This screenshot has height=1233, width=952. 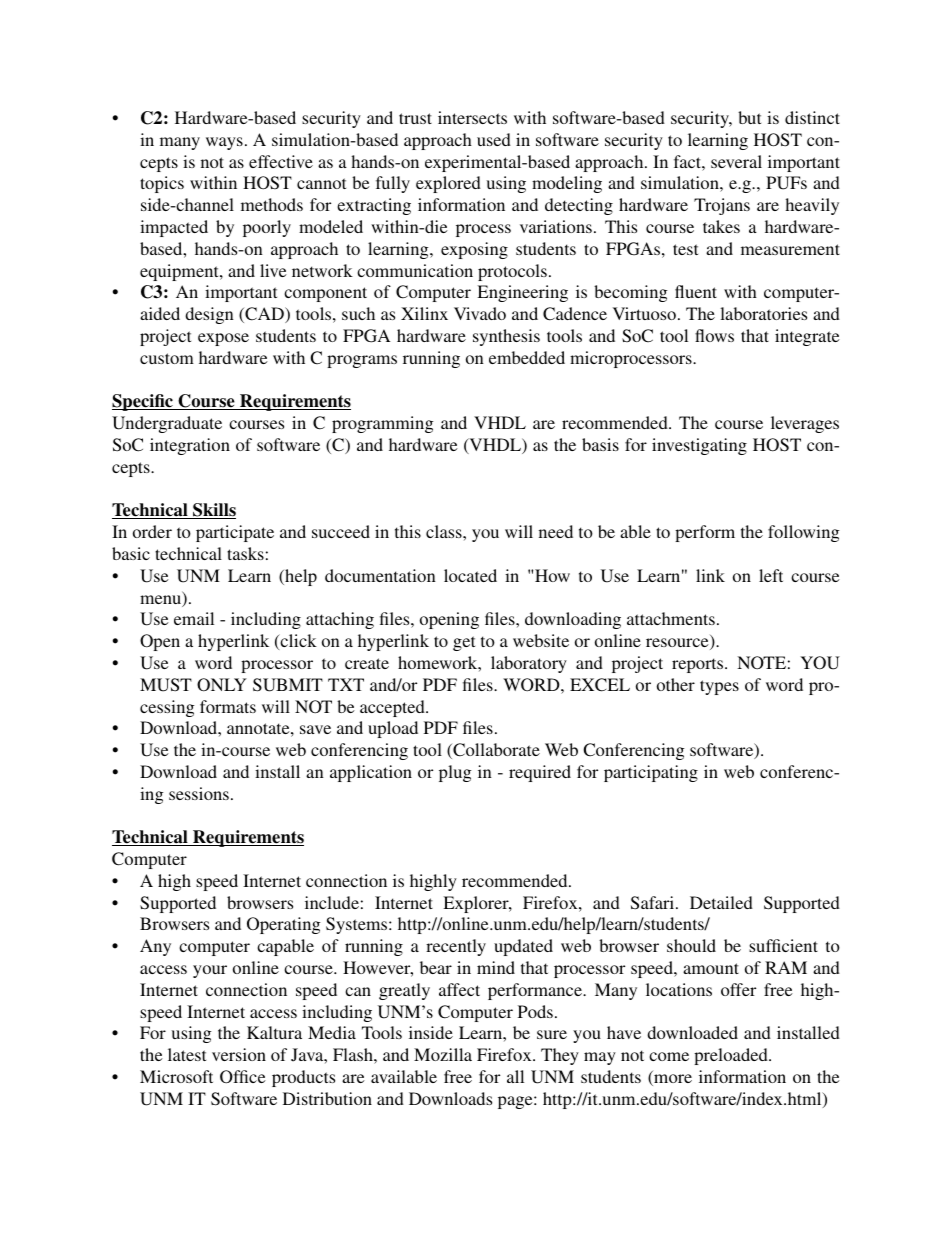 What do you see at coordinates (699, 446) in the screenshot?
I see `investigating` at bounding box center [699, 446].
